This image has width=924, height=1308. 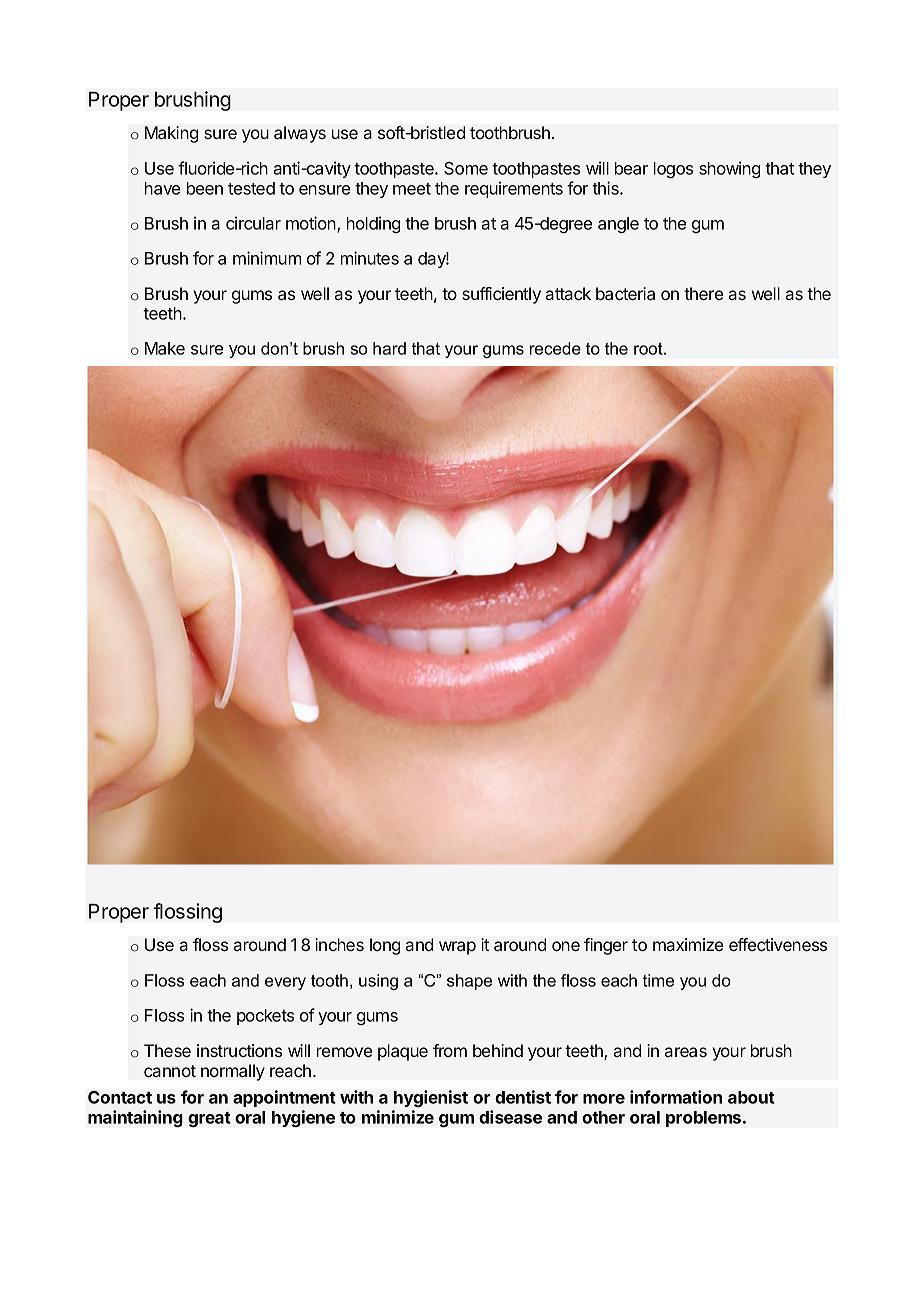 I want to click on been, so click(x=205, y=188).
